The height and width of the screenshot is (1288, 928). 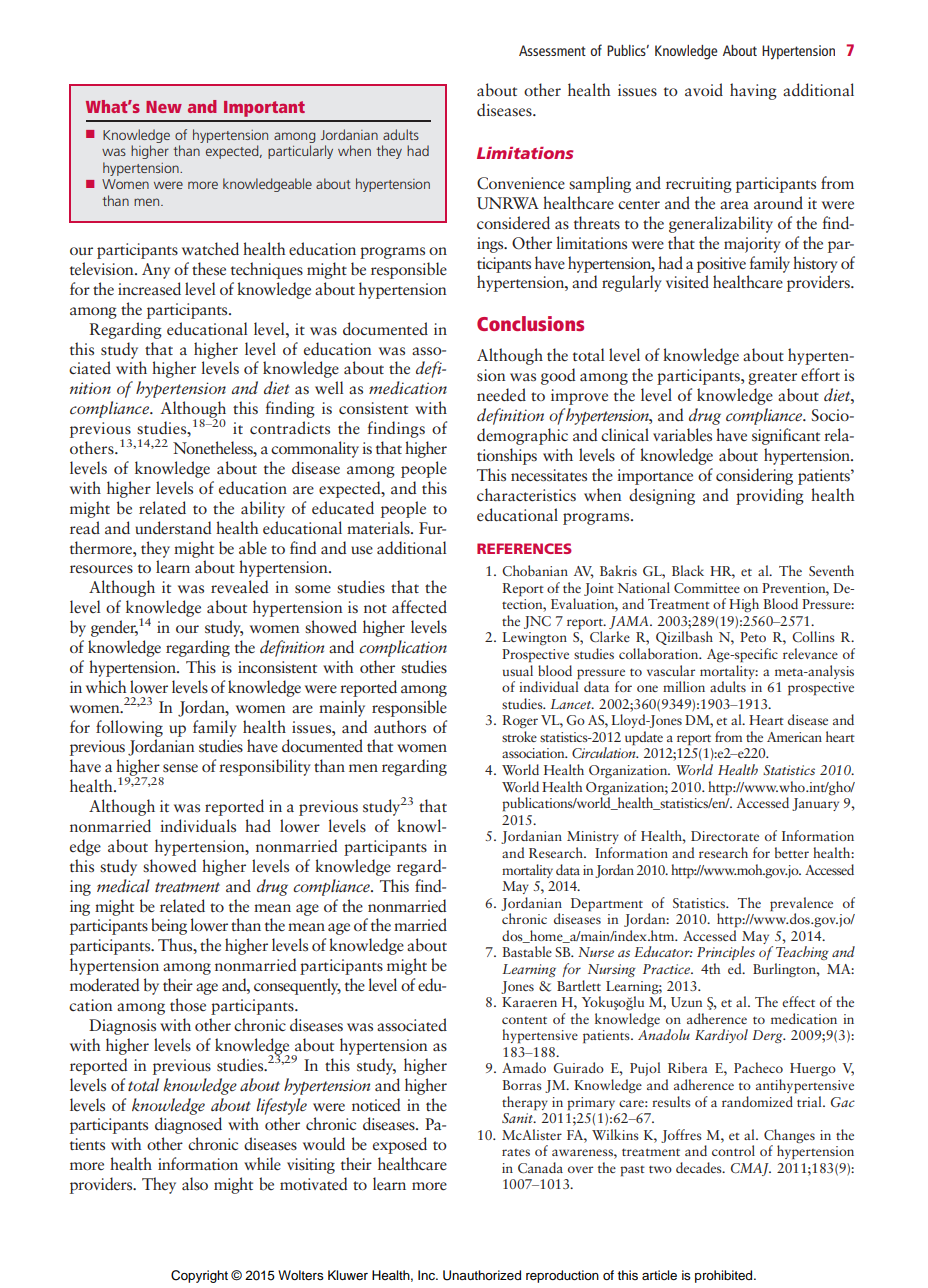 I want to click on understand, so click(x=173, y=528).
